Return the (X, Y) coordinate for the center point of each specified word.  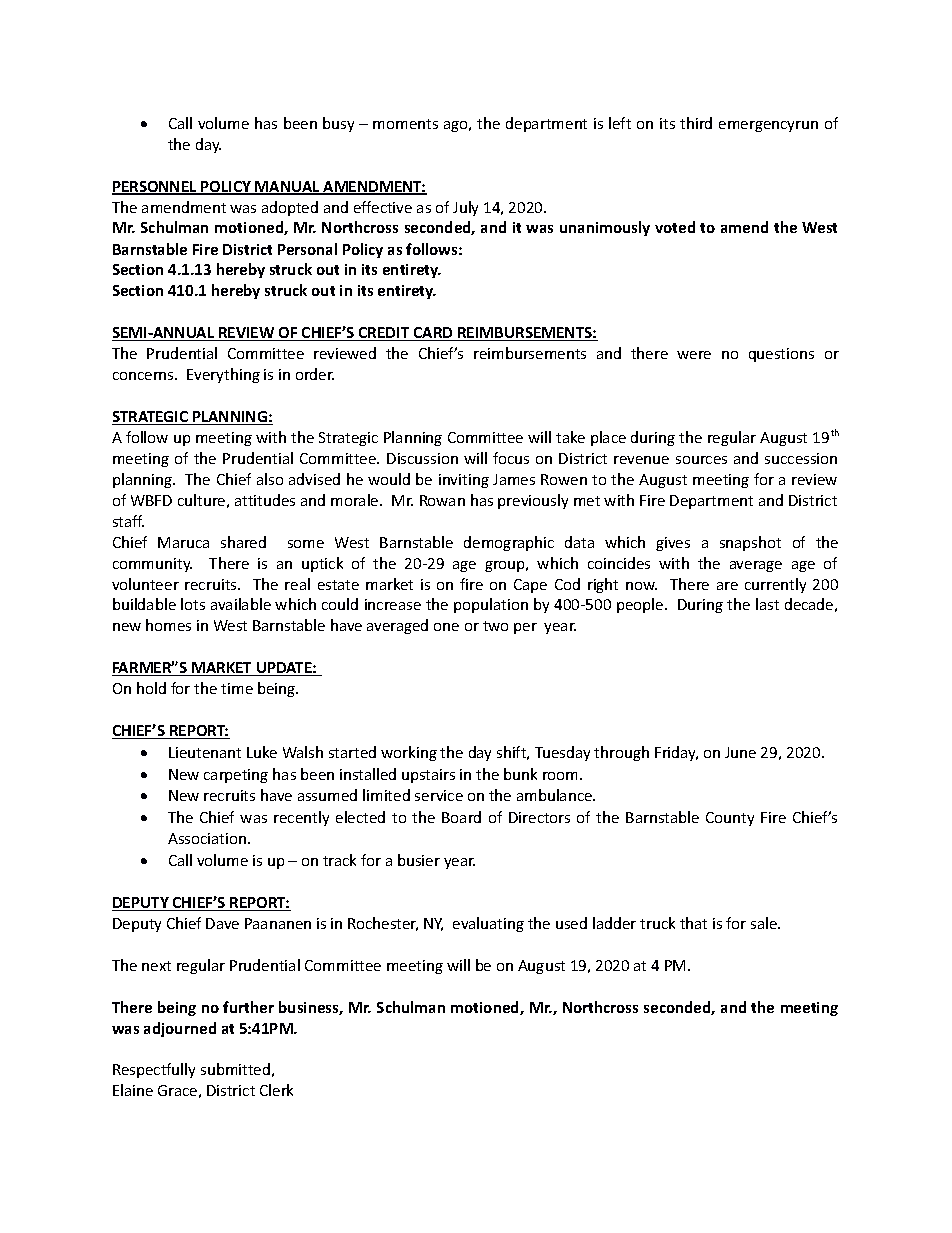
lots (193, 604)
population (491, 605)
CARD (433, 334)
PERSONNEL (155, 188)
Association (207, 838)
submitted (235, 1069)
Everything (223, 375)
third (696, 123)
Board (461, 817)
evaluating (488, 924)
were (694, 355)
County (730, 819)
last (767, 604)
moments (405, 124)
